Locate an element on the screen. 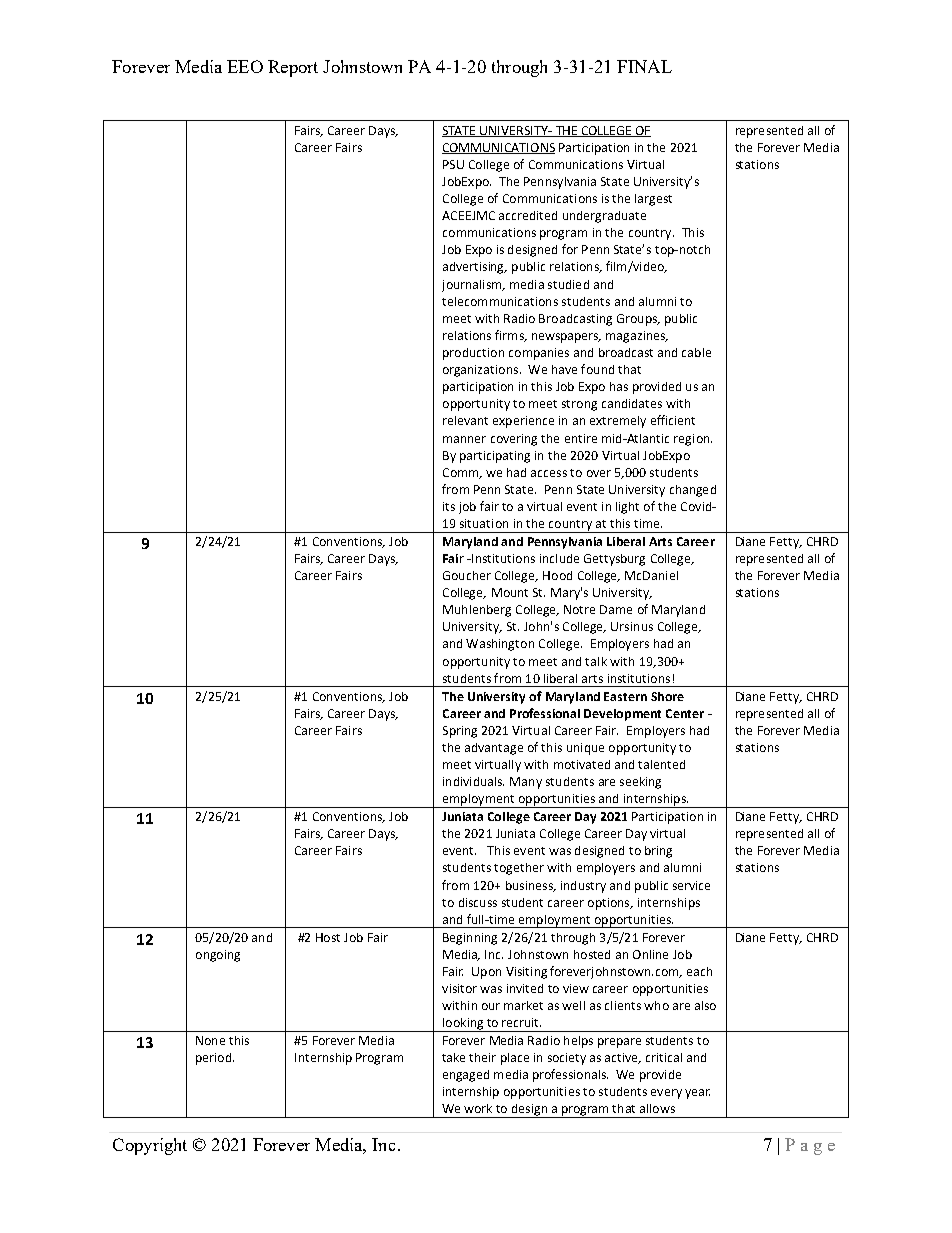 This screenshot has width=952, height=1233. Mount is located at coordinates (510, 592).
